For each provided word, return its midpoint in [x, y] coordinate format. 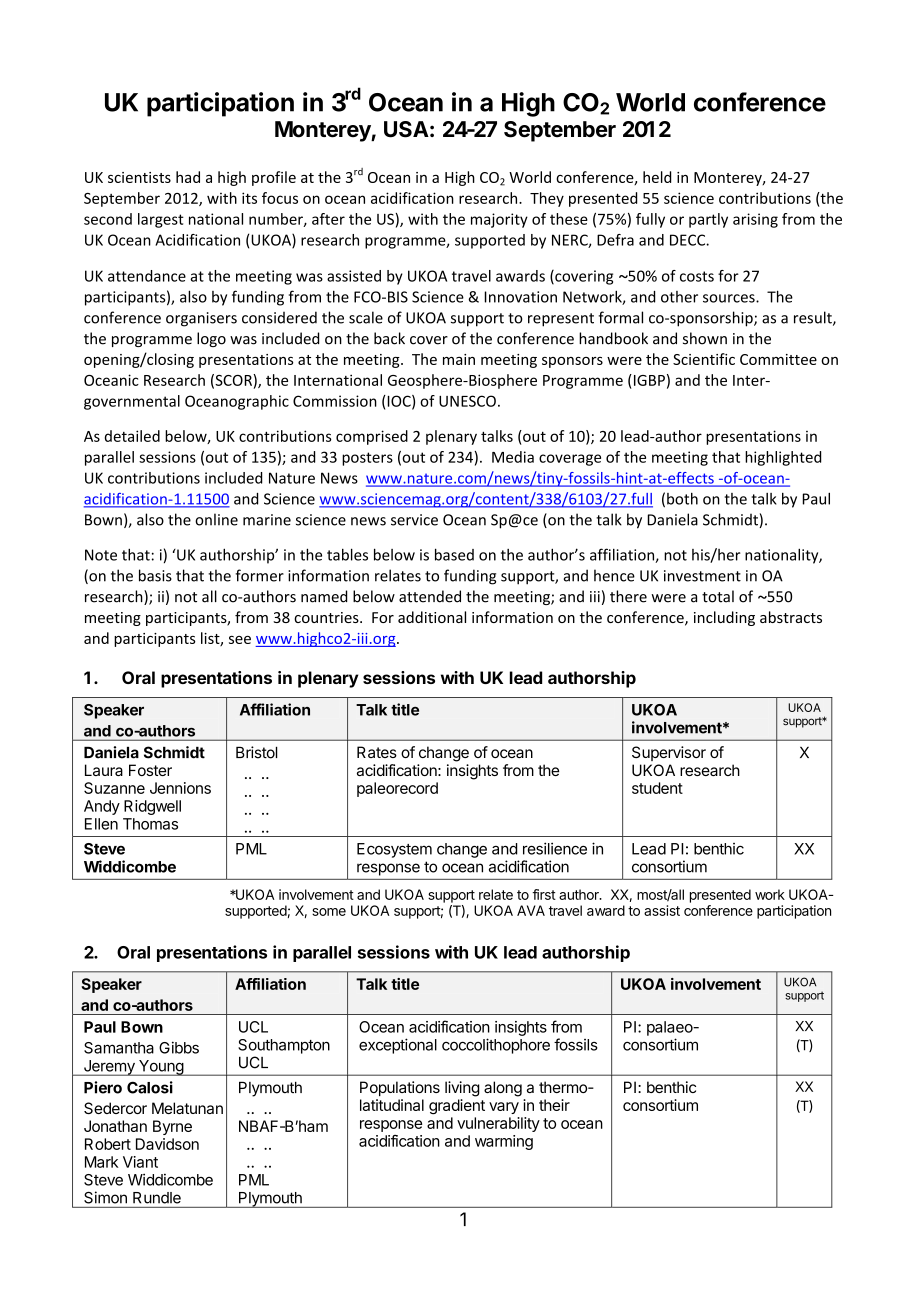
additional [432, 617]
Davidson [167, 1144]
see [240, 640]
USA [406, 129]
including [724, 618]
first [544, 894]
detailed [132, 436]
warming [504, 1142]
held [657, 177]
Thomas [150, 824]
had [188, 177]
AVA [531, 910]
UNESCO [467, 401]
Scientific [704, 359]
